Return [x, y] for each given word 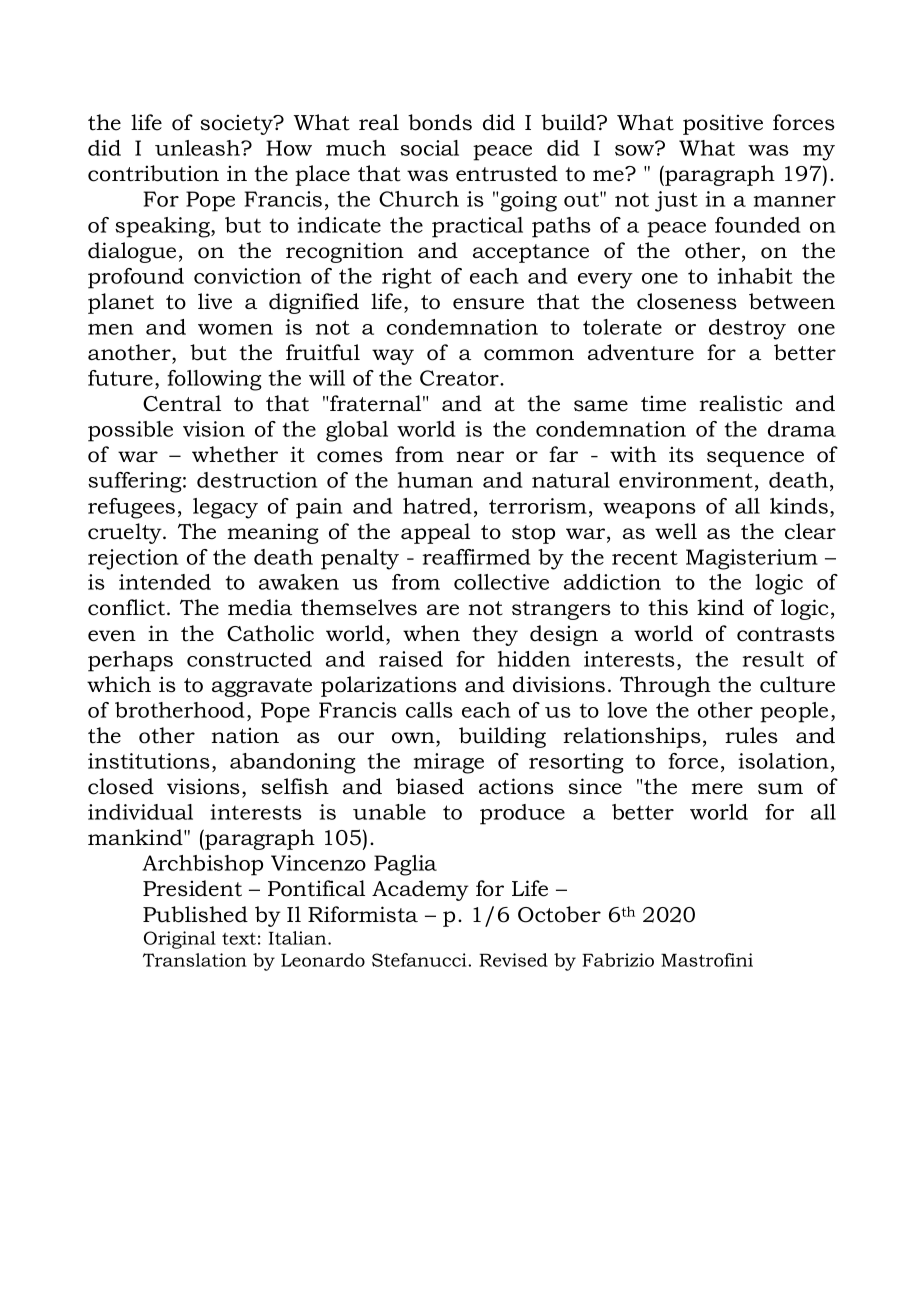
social [429, 148]
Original [180, 940]
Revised [513, 960]
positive [723, 124]
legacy [225, 508]
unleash [199, 148]
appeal [435, 533]
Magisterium [752, 559]
